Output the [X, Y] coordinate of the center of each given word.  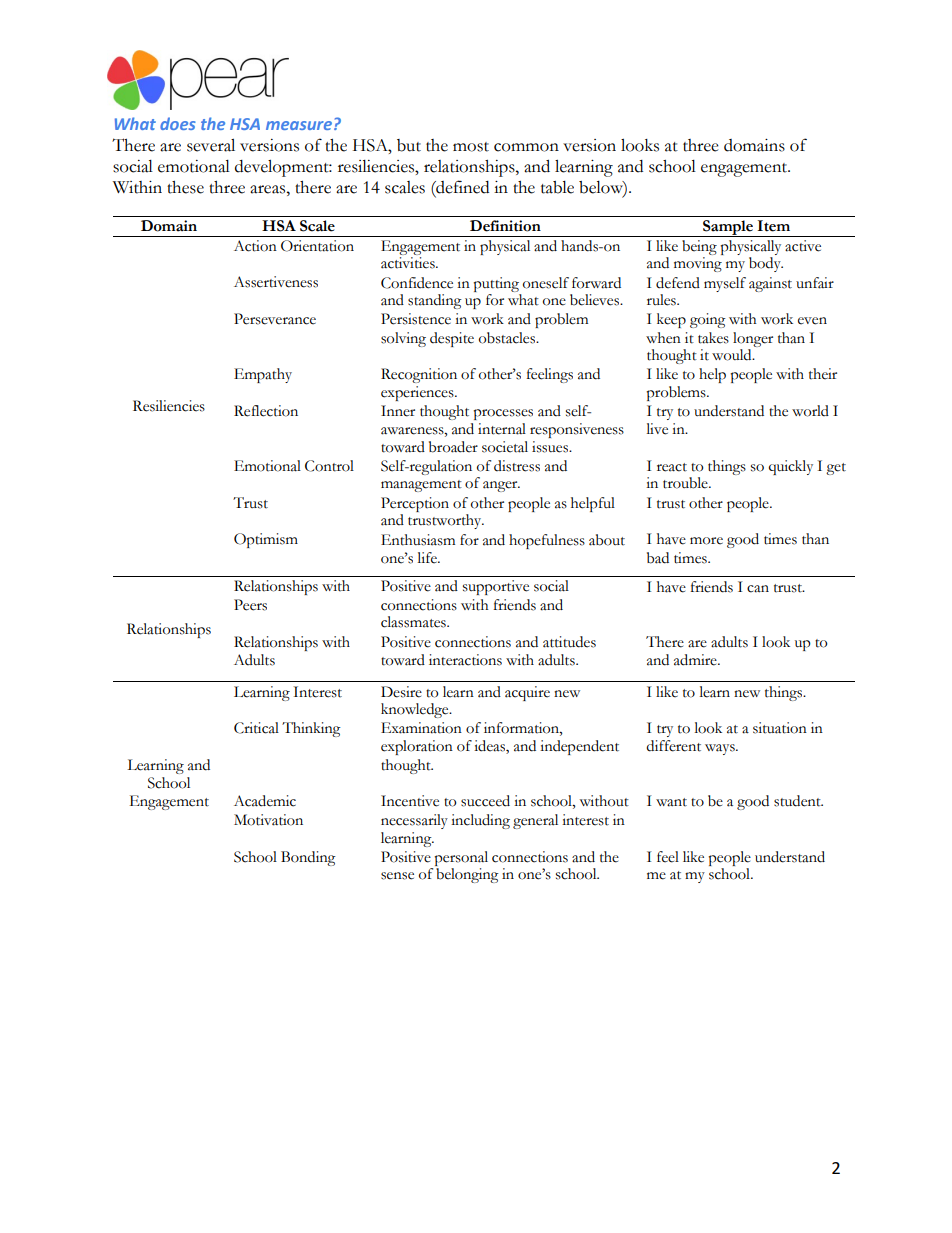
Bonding [308, 858]
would [733, 355]
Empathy [263, 375]
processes [503, 414]
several [211, 145]
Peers [250, 605]
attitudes [569, 642]
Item [773, 226]
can [758, 589]
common [526, 147]
